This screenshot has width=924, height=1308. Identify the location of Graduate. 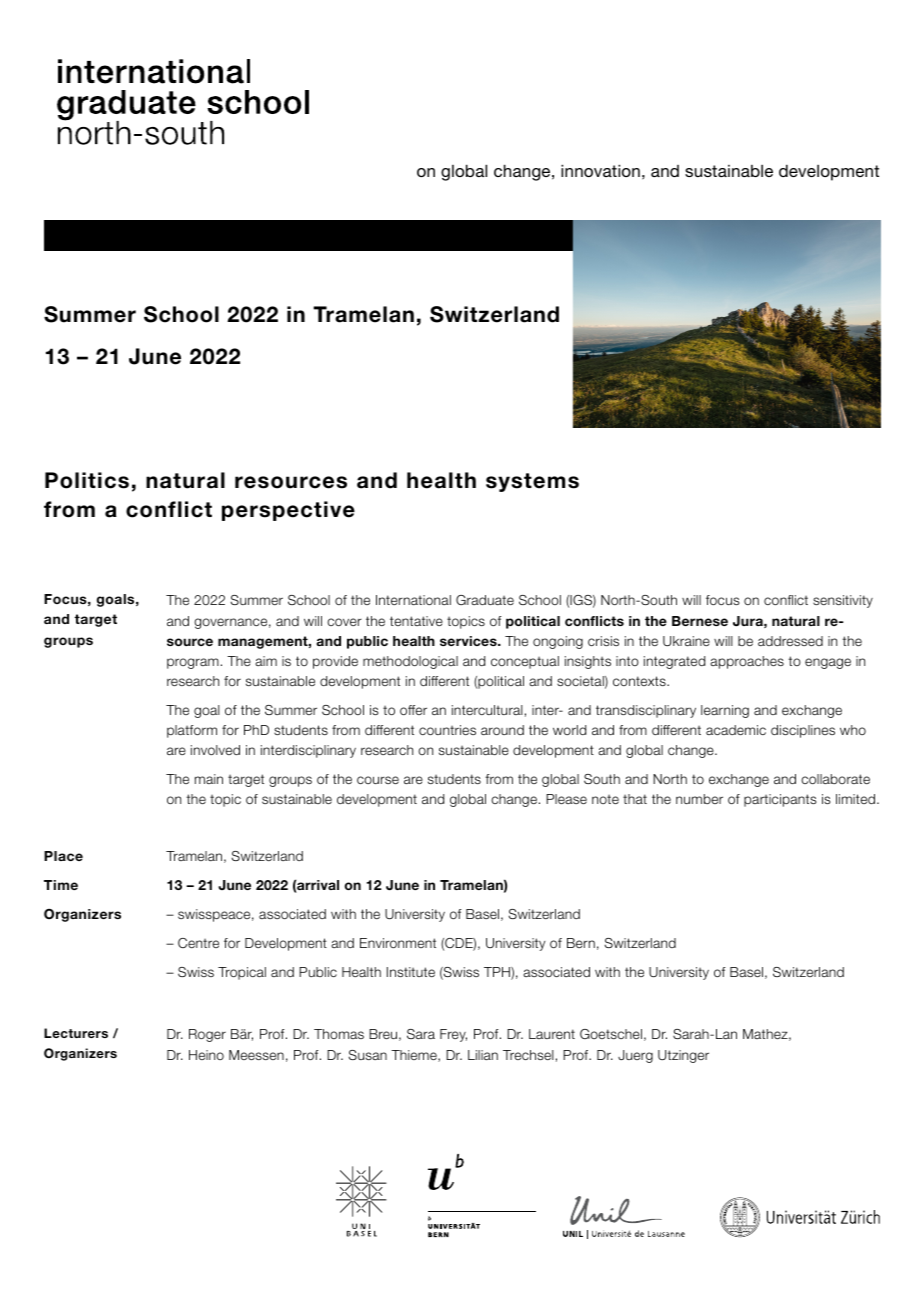
(485, 600).
